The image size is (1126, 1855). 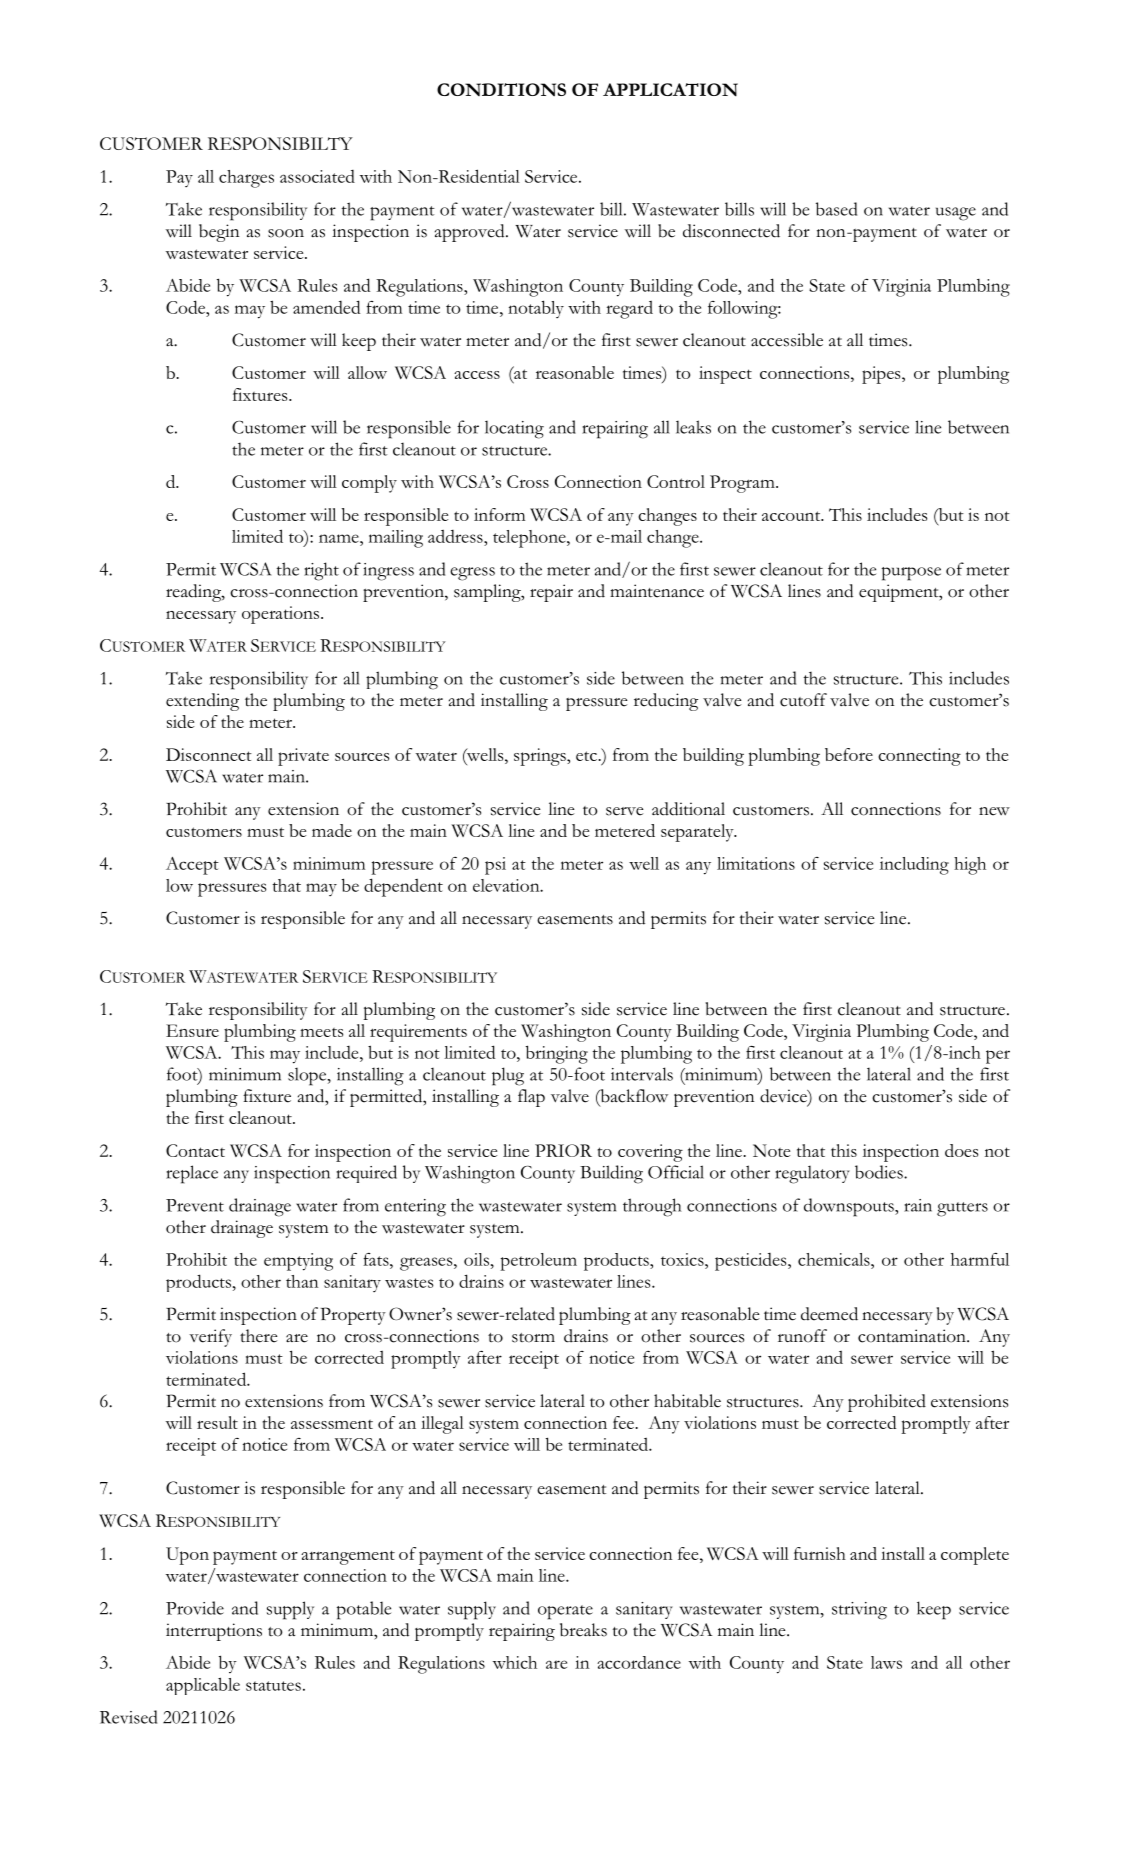 I want to click on applicable, so click(x=203, y=1686).
